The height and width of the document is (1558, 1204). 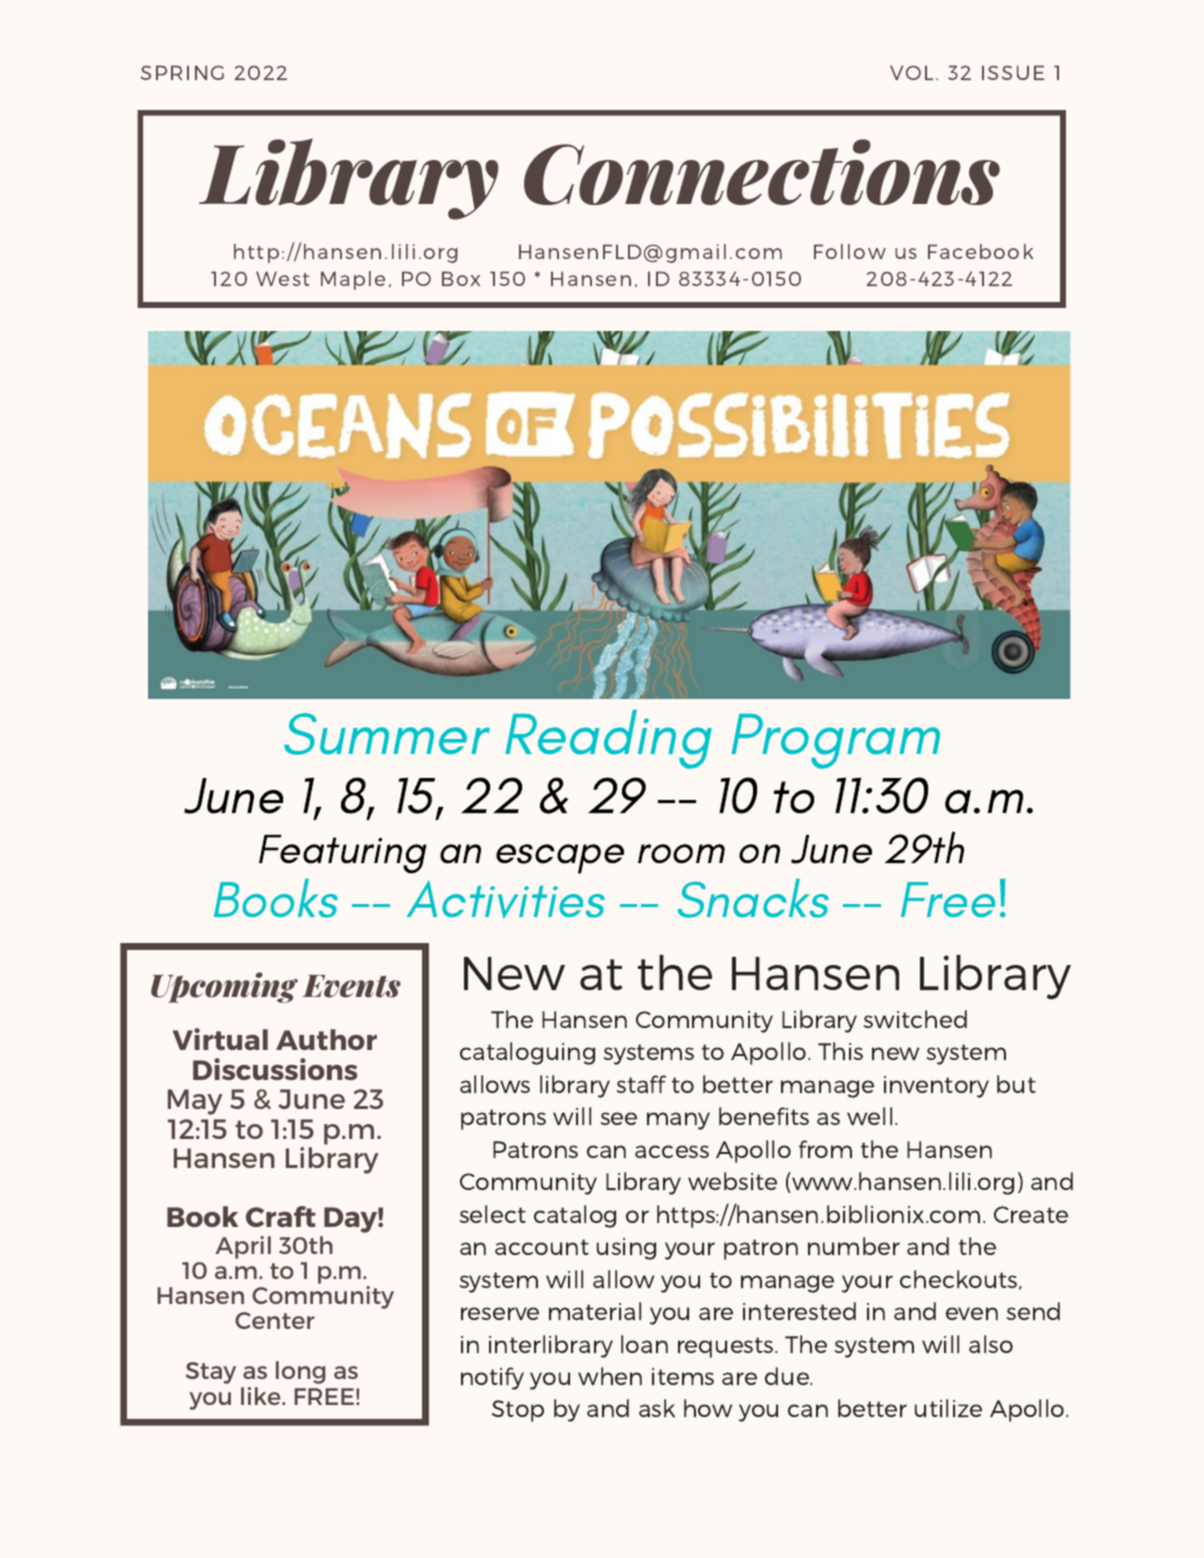 What do you see at coordinates (610, 1376) in the document?
I see `when` at bounding box center [610, 1376].
